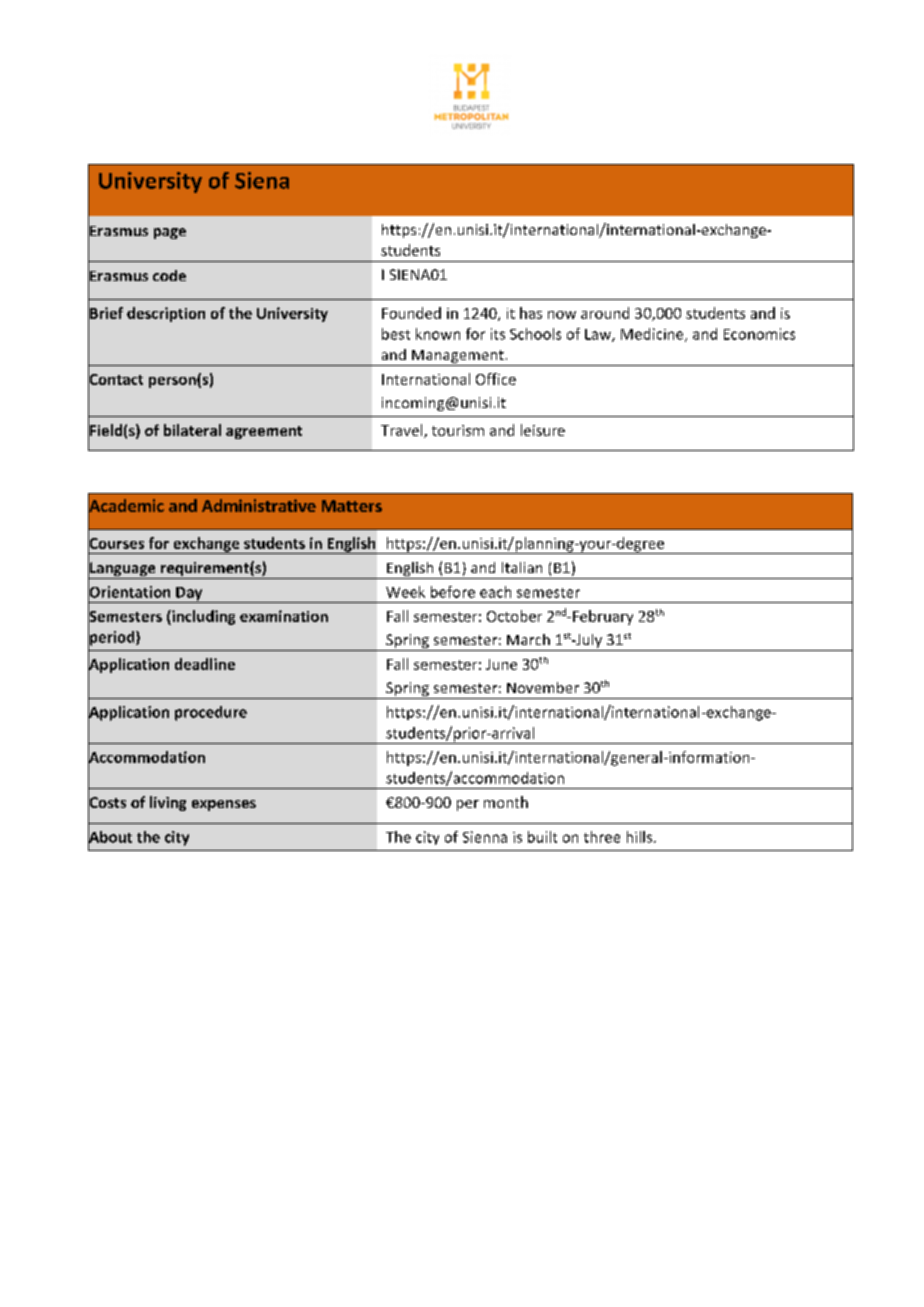 This screenshot has height=1307, width=924. What do you see at coordinates (168, 803) in the screenshot?
I see `living` at bounding box center [168, 803].
